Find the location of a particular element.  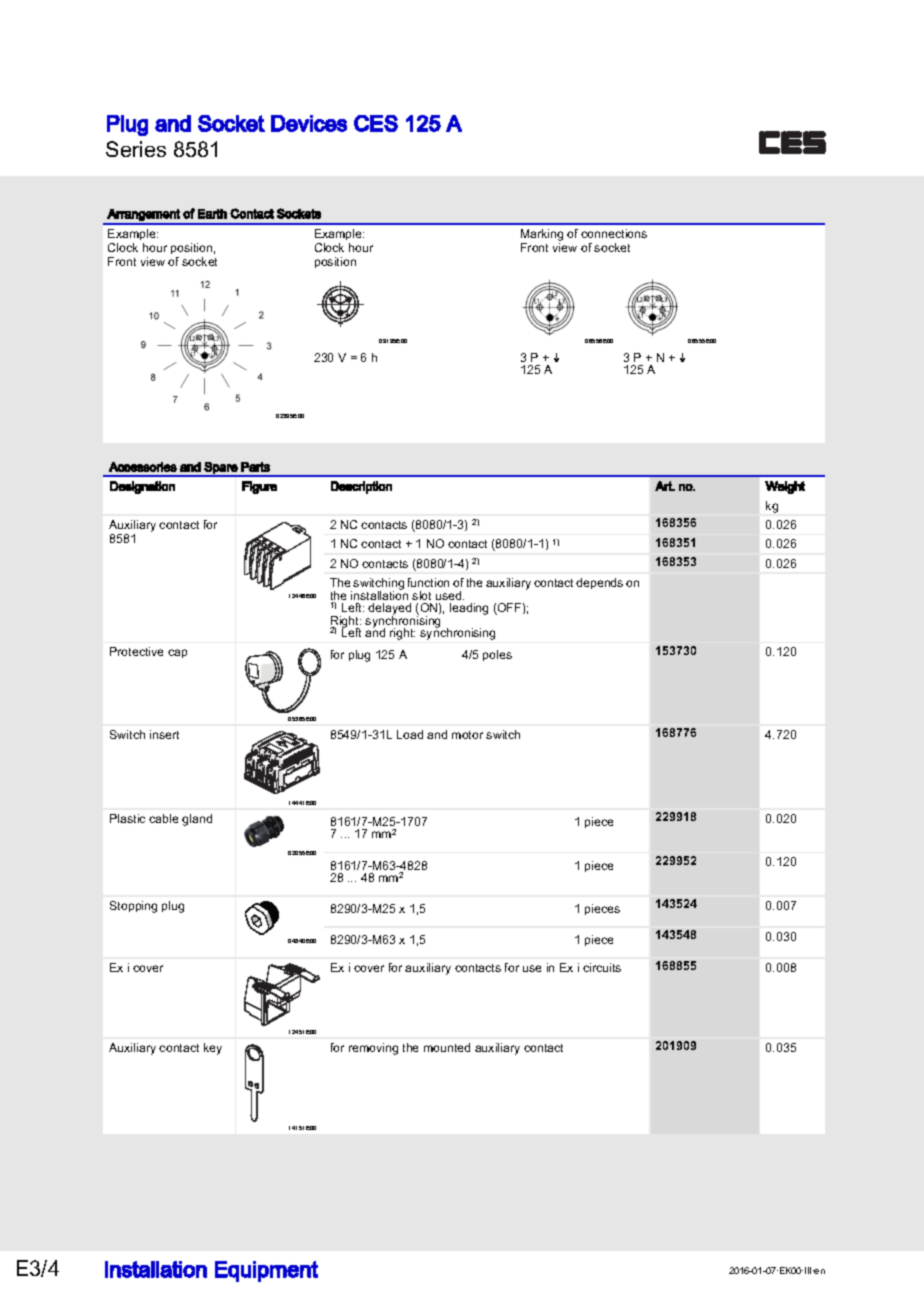

mounted is located at coordinates (447, 1047).
